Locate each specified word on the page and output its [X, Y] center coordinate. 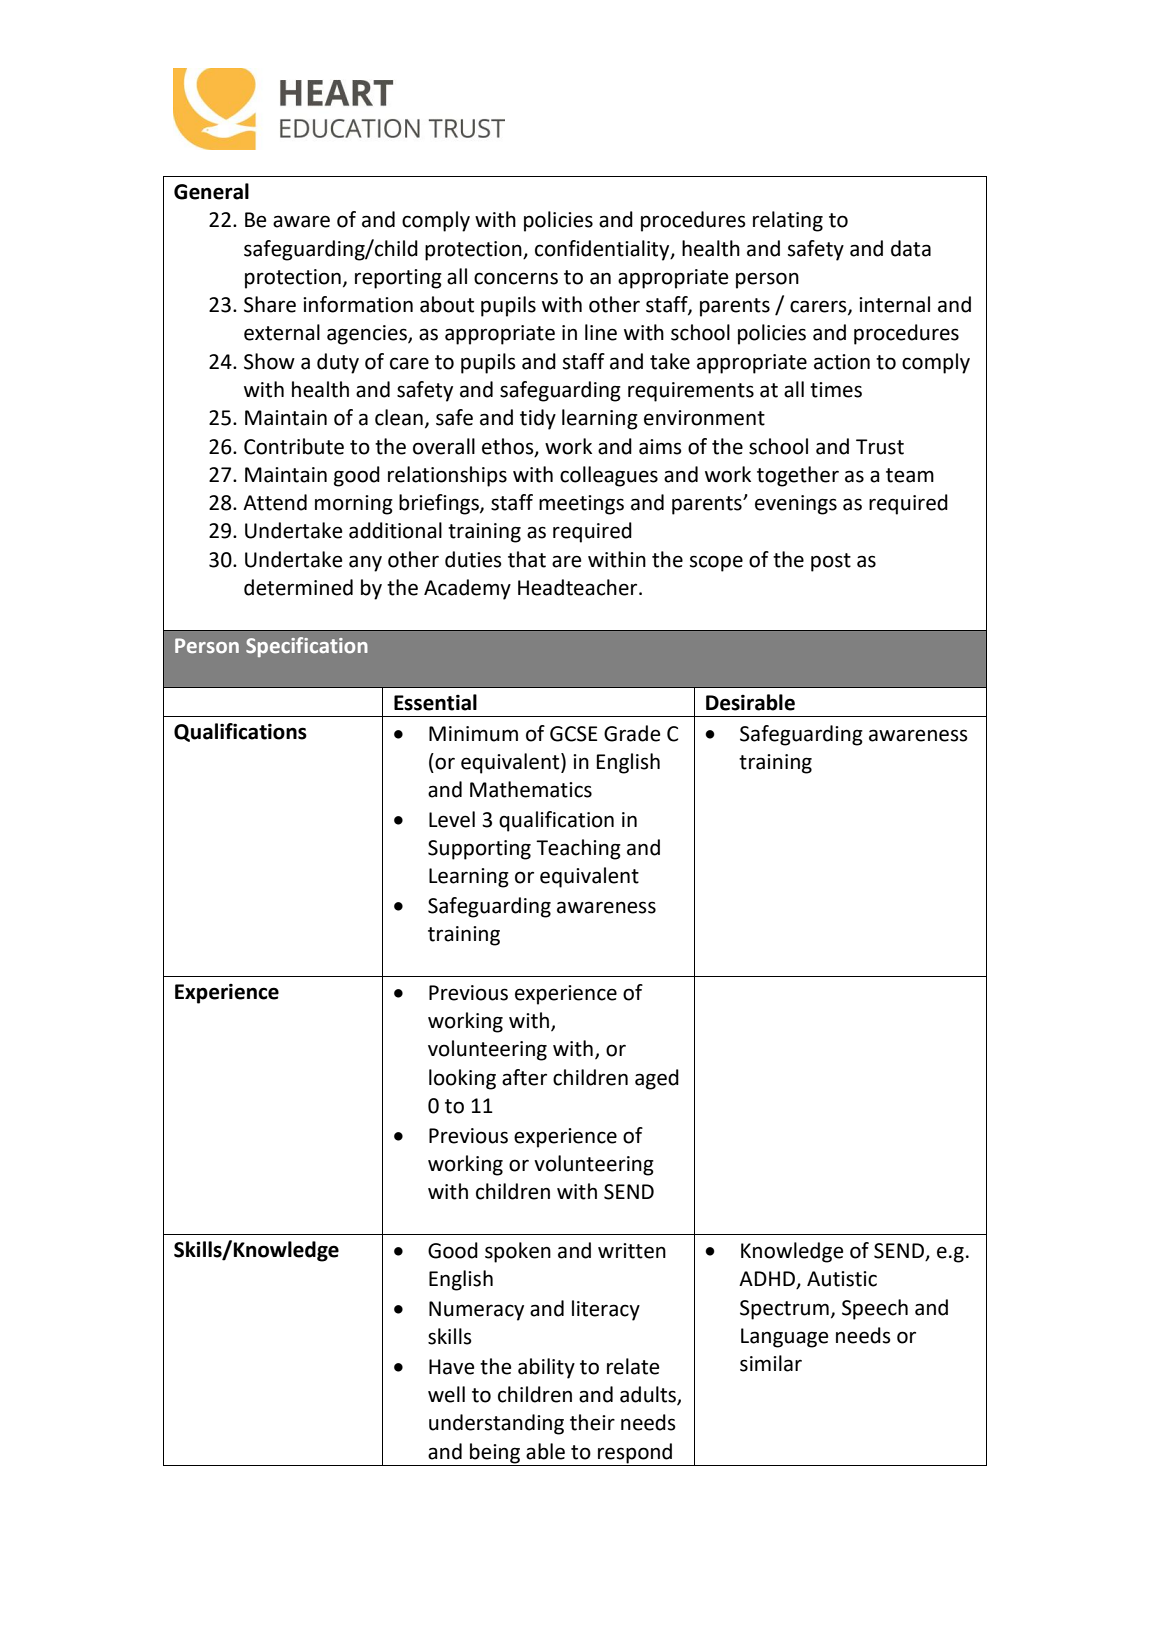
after [524, 1077]
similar [771, 1363]
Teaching [578, 849]
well [446, 1394]
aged [657, 1079]
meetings [581, 505]
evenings [796, 505]
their [592, 1422]
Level [452, 819]
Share [270, 304]
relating [788, 221]
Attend [275, 502]
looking [462, 1079]
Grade [632, 733]
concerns [516, 278]
